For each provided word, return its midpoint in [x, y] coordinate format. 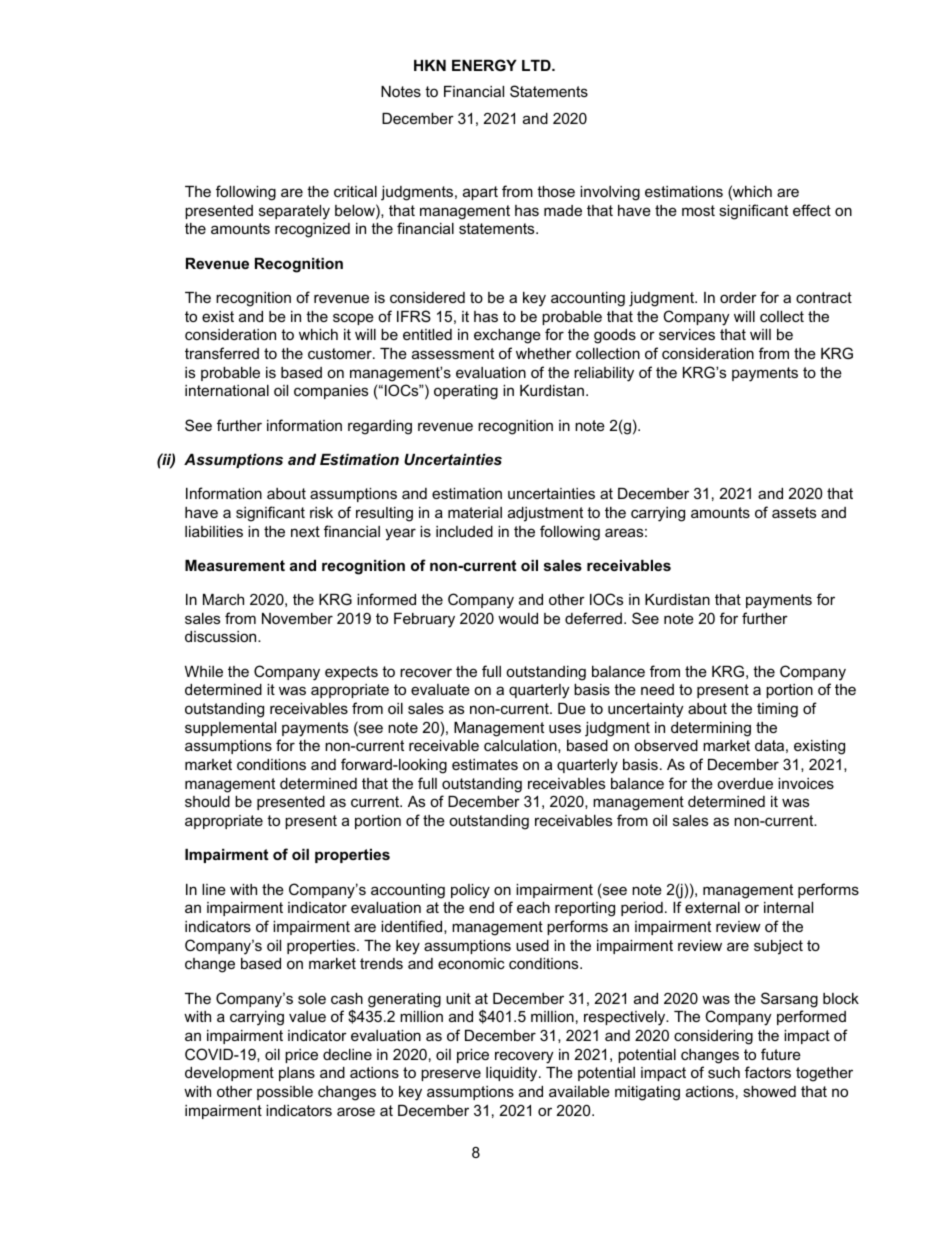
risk [321, 512]
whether [544, 353]
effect [812, 210]
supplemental [230, 729]
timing [777, 710]
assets [794, 512]
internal [788, 907]
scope [353, 319]
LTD [537, 65]
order [738, 297]
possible [285, 1093]
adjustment [545, 514]
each [533, 907]
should [207, 801]
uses [565, 728]
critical [355, 191]
